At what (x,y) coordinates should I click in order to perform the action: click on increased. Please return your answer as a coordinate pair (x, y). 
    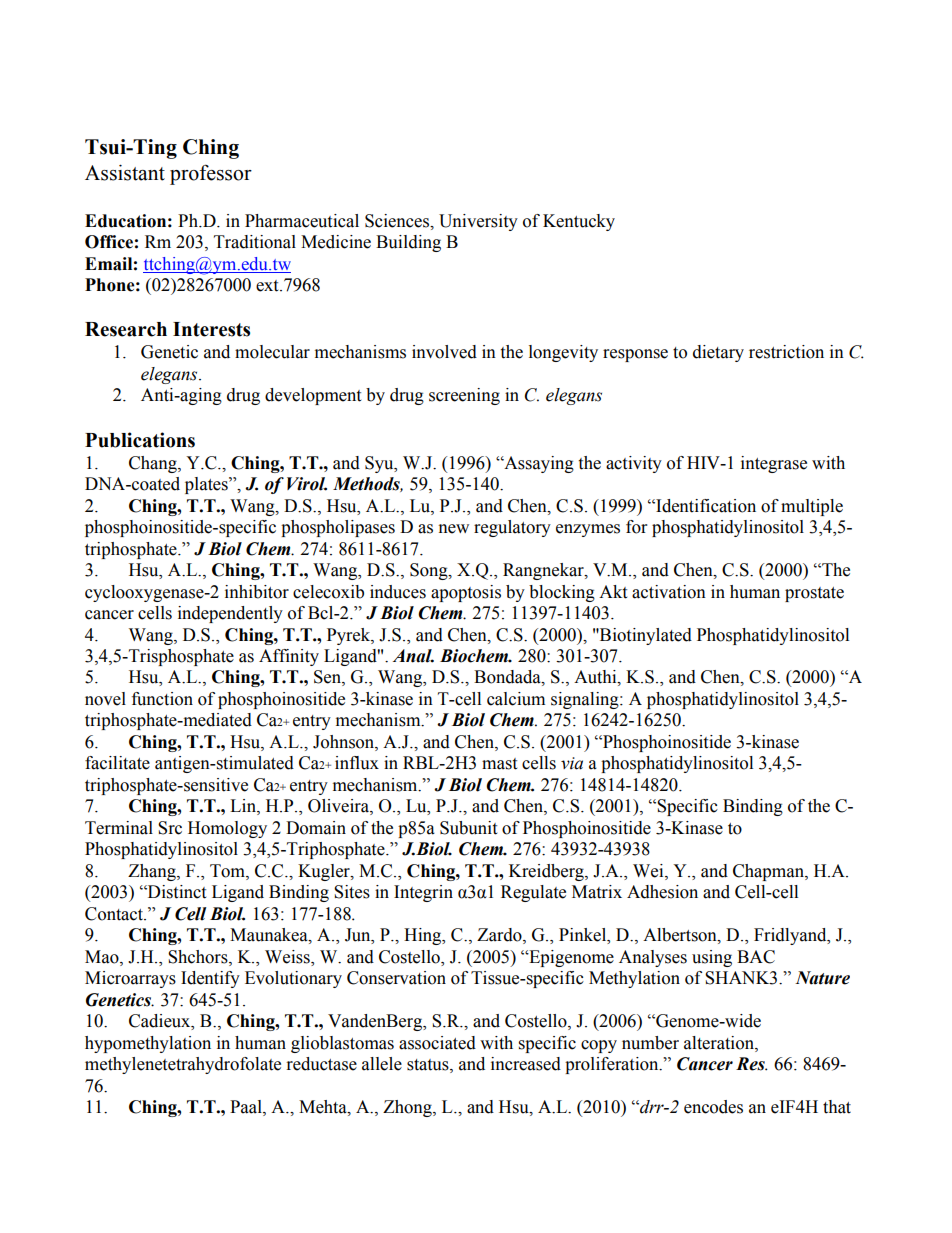
    Looking at the image, I should click on (526, 1064).
